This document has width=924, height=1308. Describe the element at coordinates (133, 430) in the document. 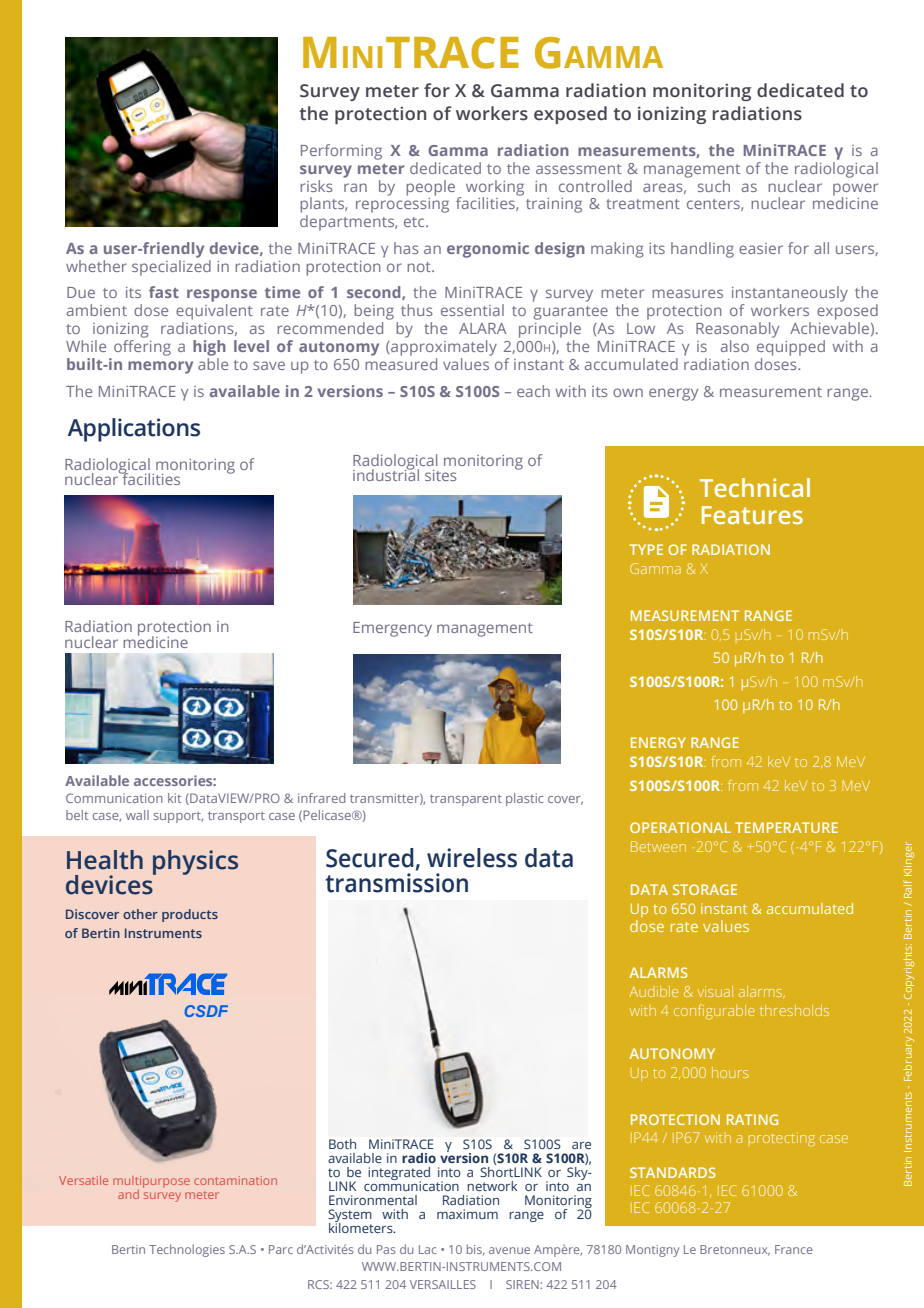

I see `Applications` at that location.
